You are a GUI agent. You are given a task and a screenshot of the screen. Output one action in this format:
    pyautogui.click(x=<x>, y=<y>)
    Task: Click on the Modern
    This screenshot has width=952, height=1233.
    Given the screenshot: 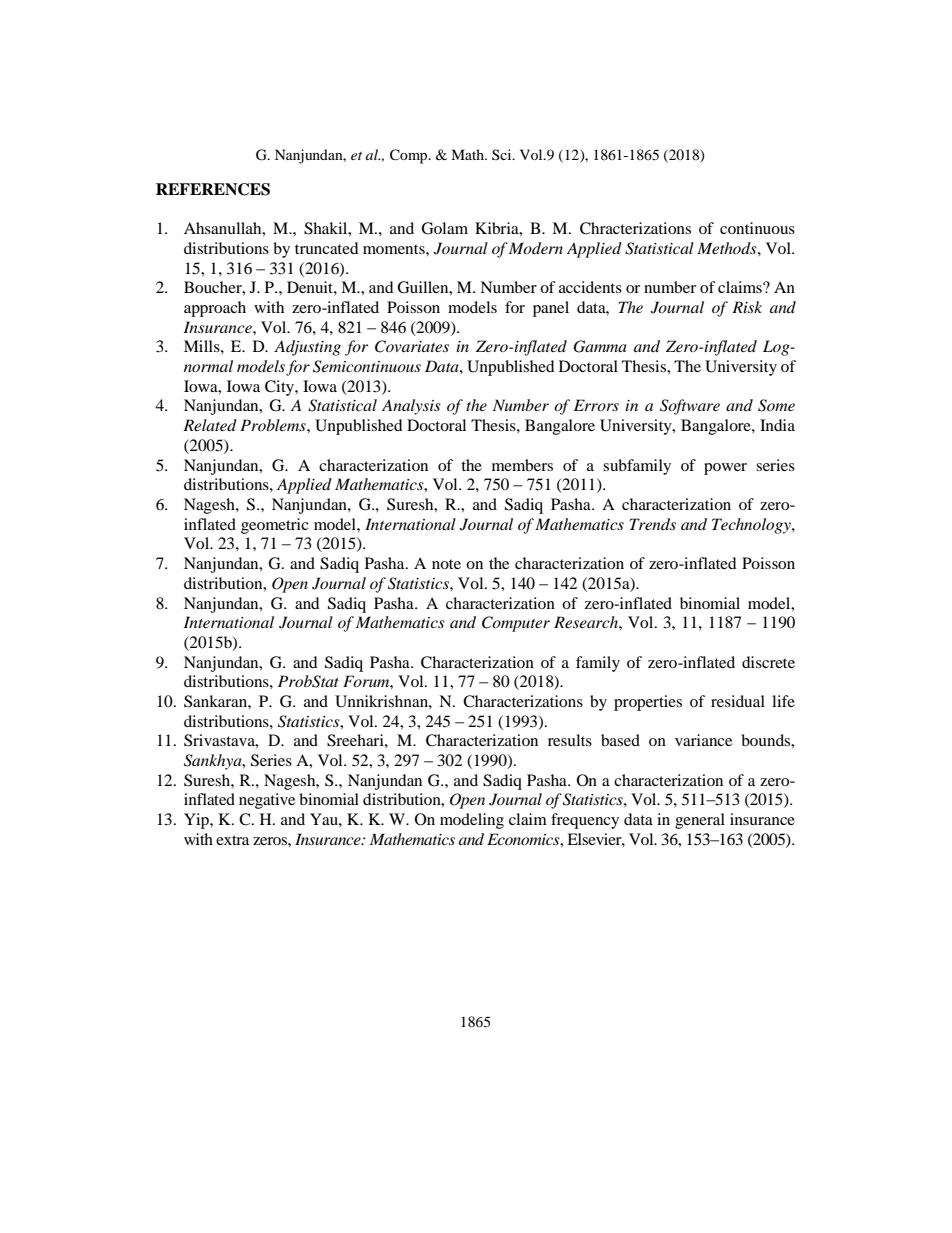 What is the action you would take?
    pyautogui.click(x=536, y=248)
